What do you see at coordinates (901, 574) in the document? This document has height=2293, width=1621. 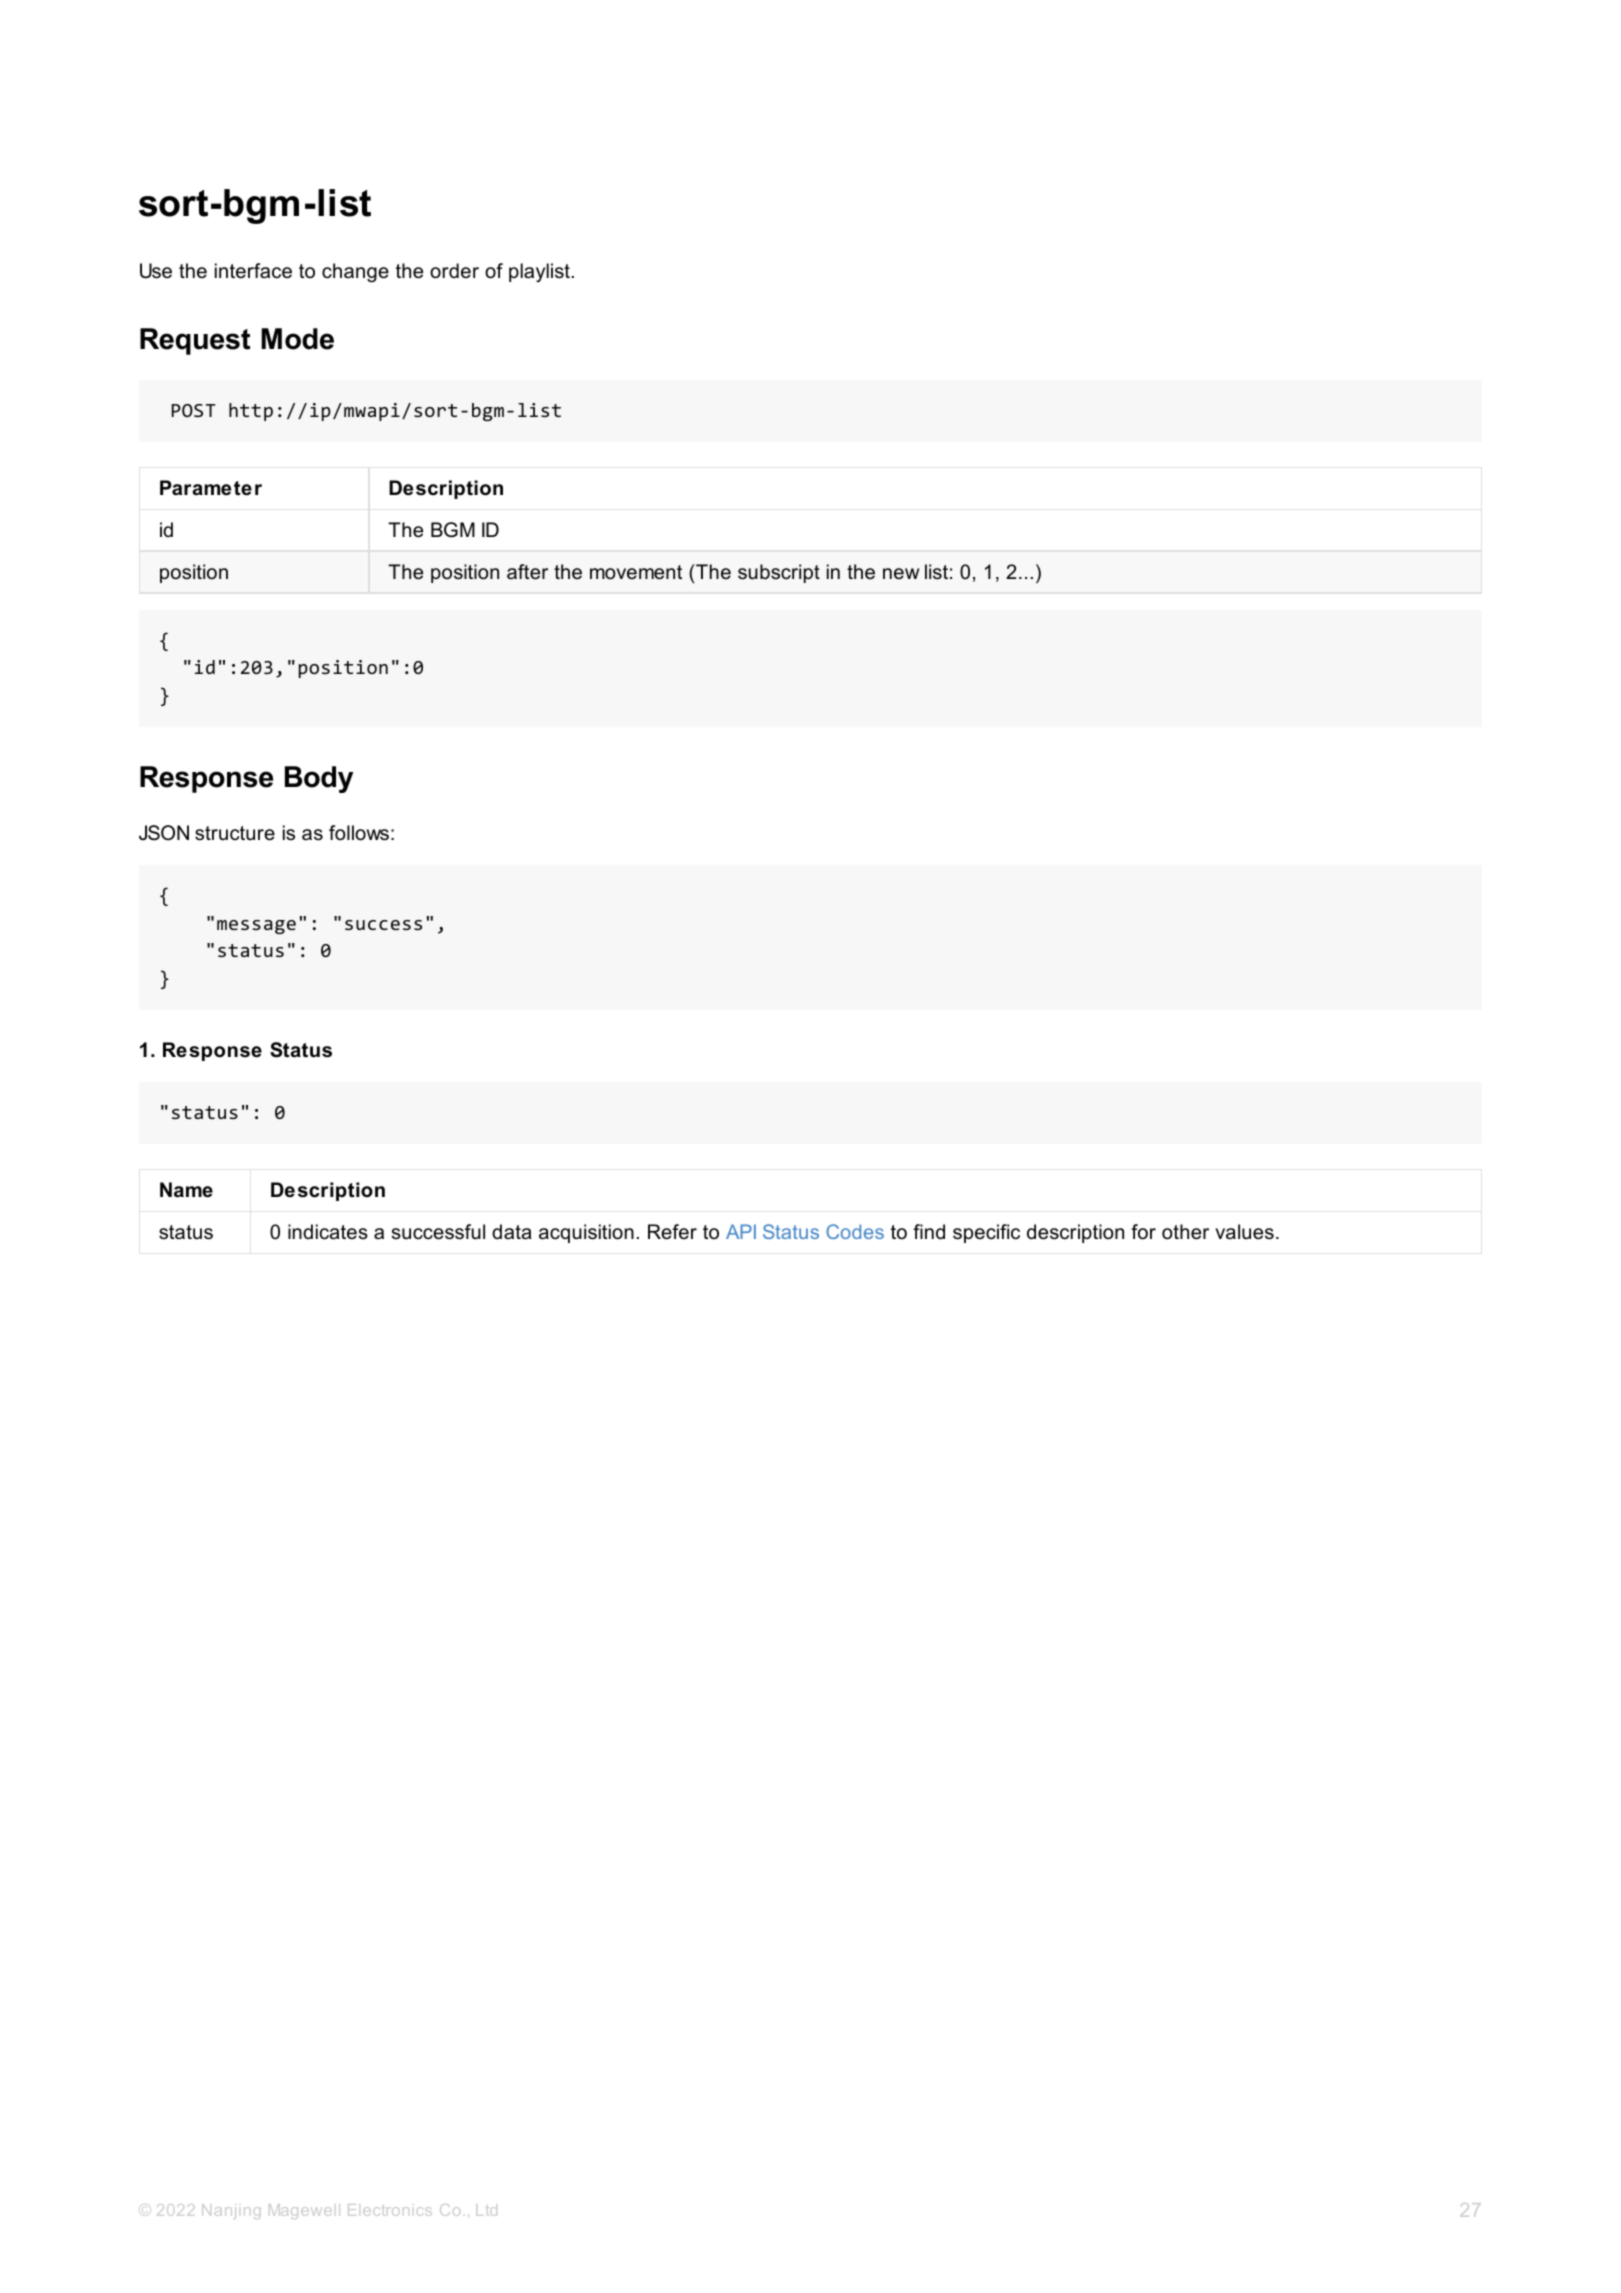 I see `new` at bounding box center [901, 574].
